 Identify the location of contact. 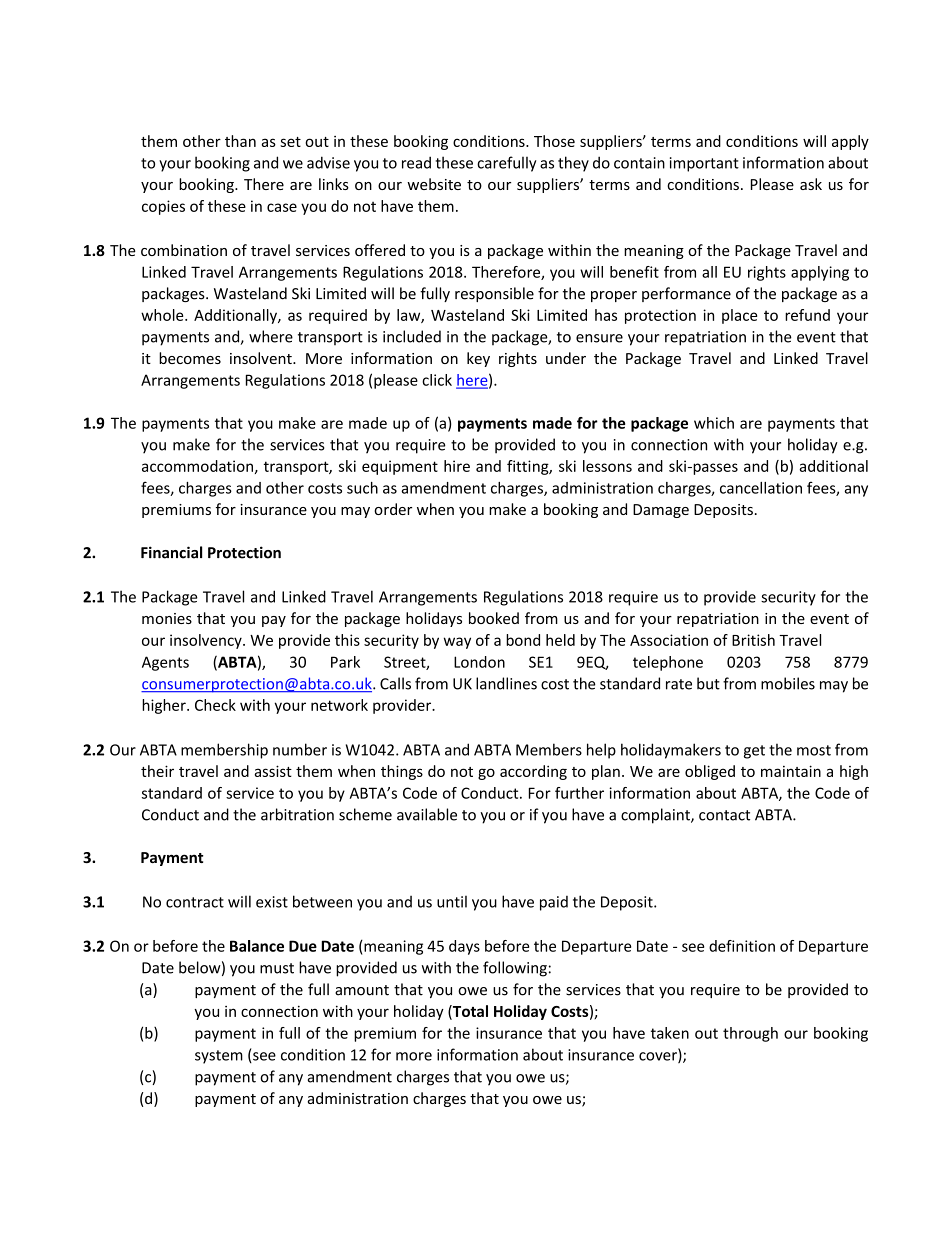
(724, 815).
